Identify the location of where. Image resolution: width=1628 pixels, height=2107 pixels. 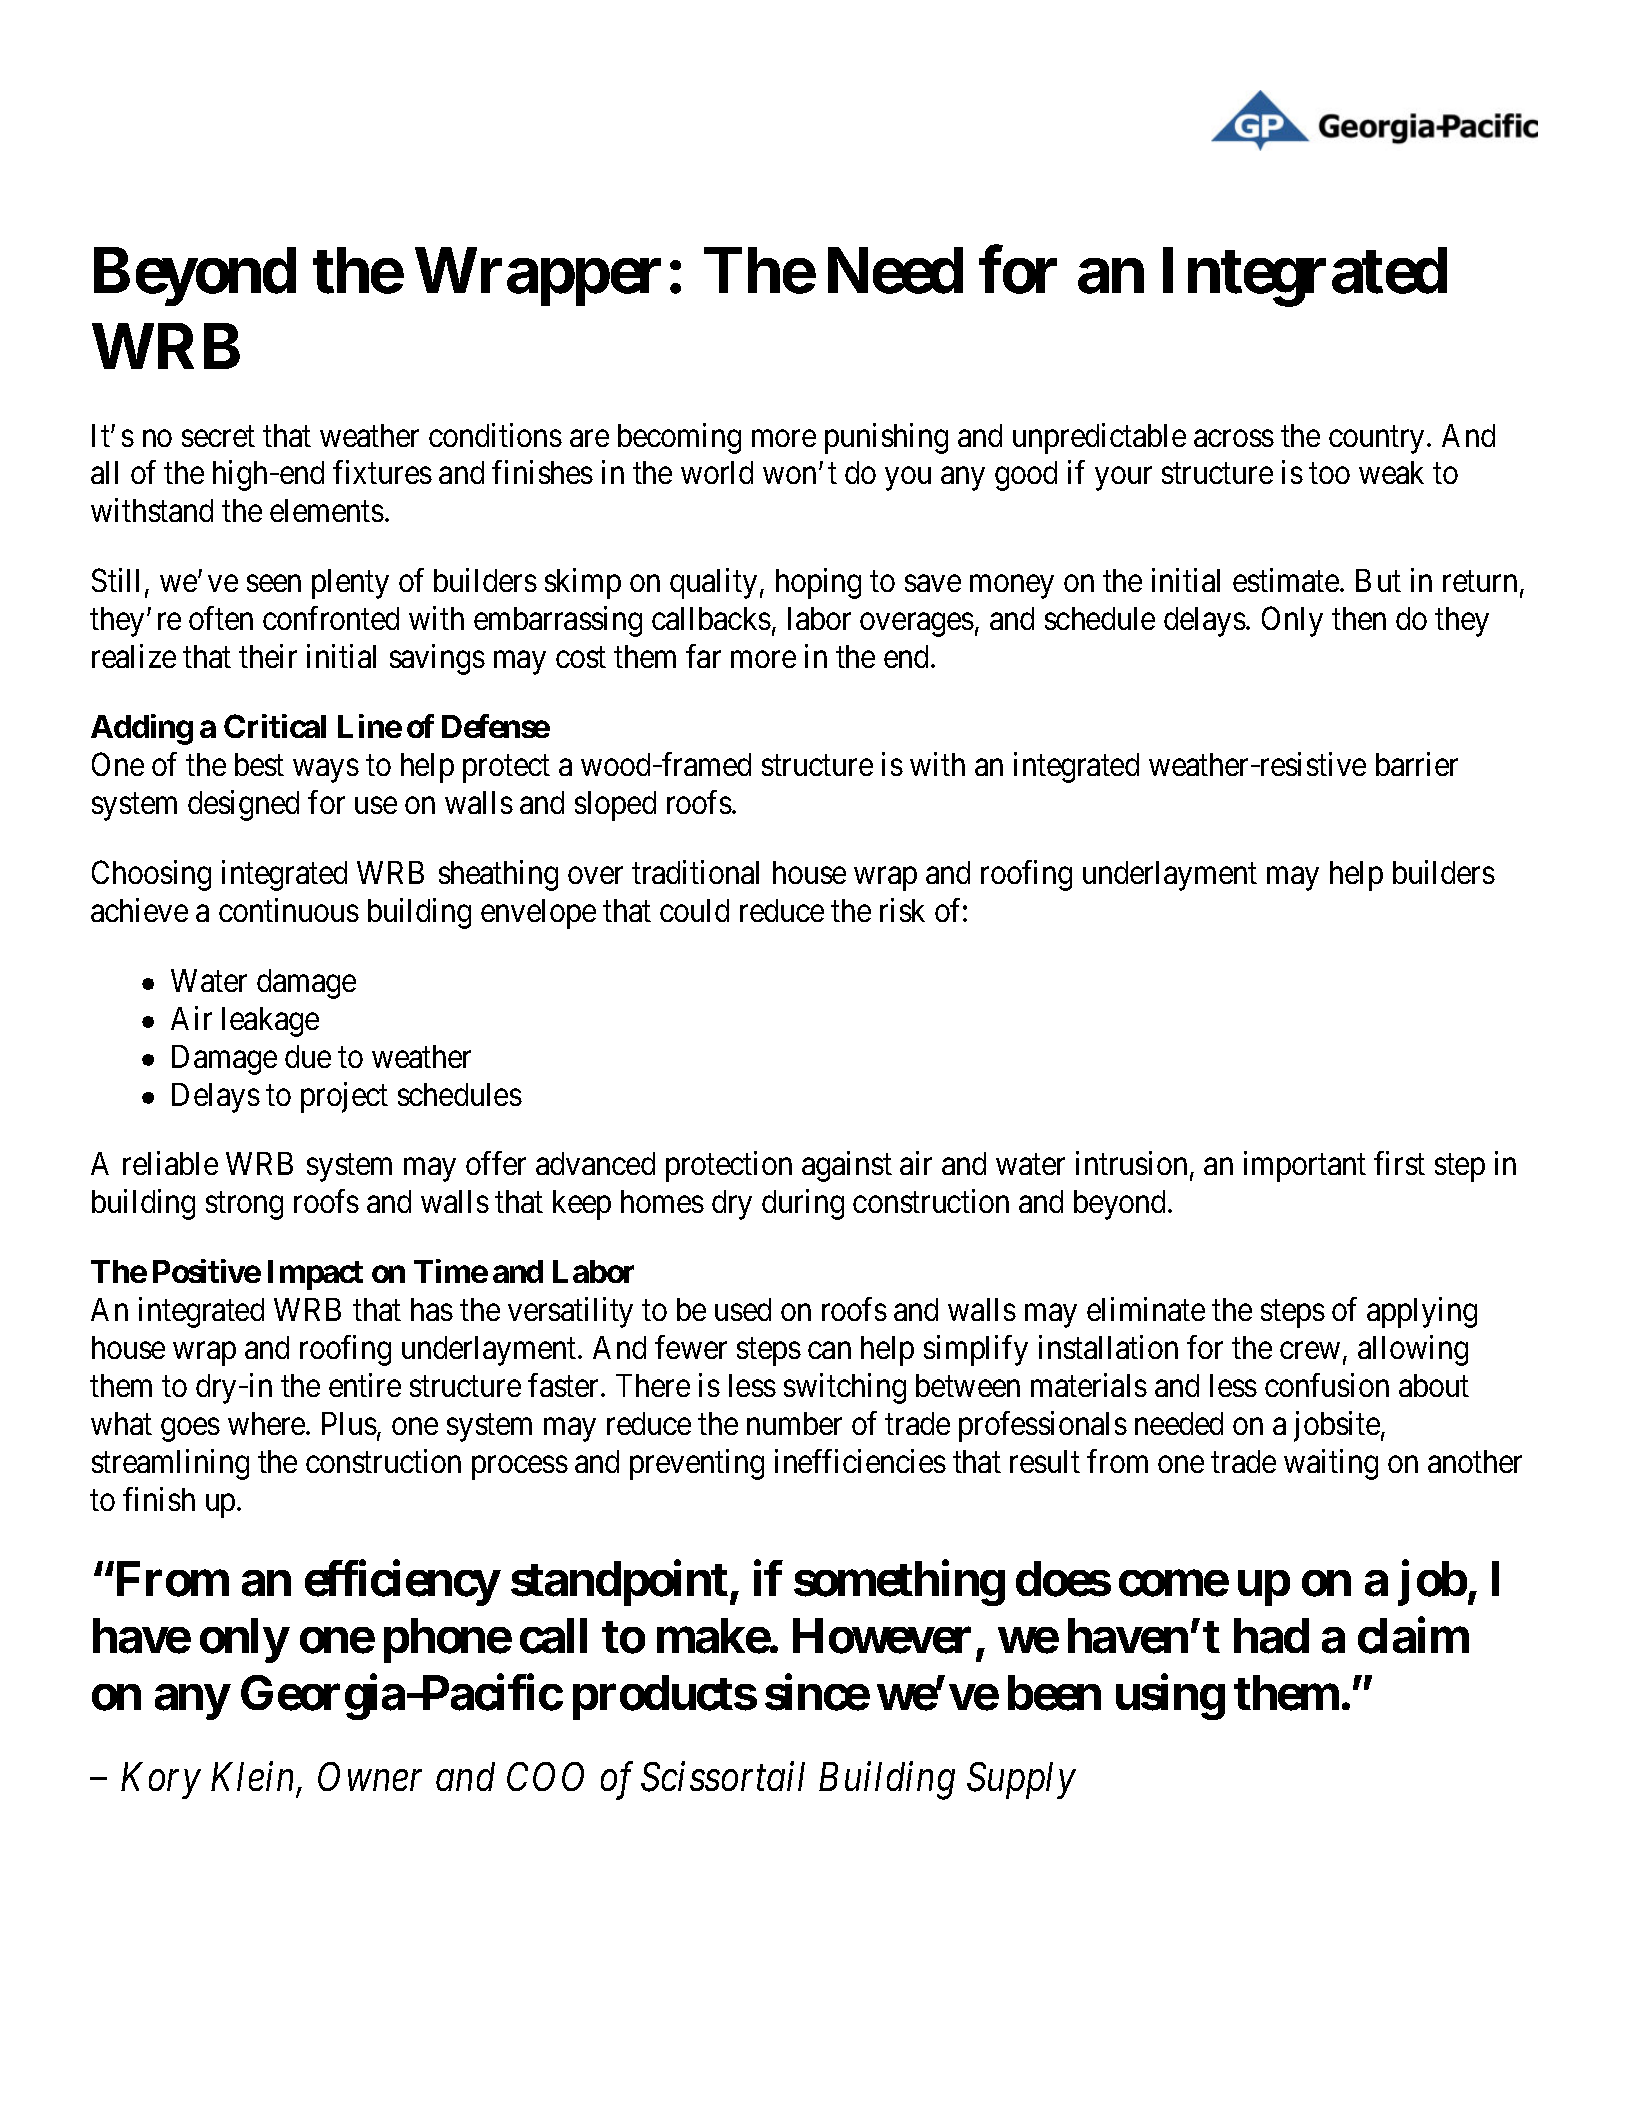
(267, 1423).
